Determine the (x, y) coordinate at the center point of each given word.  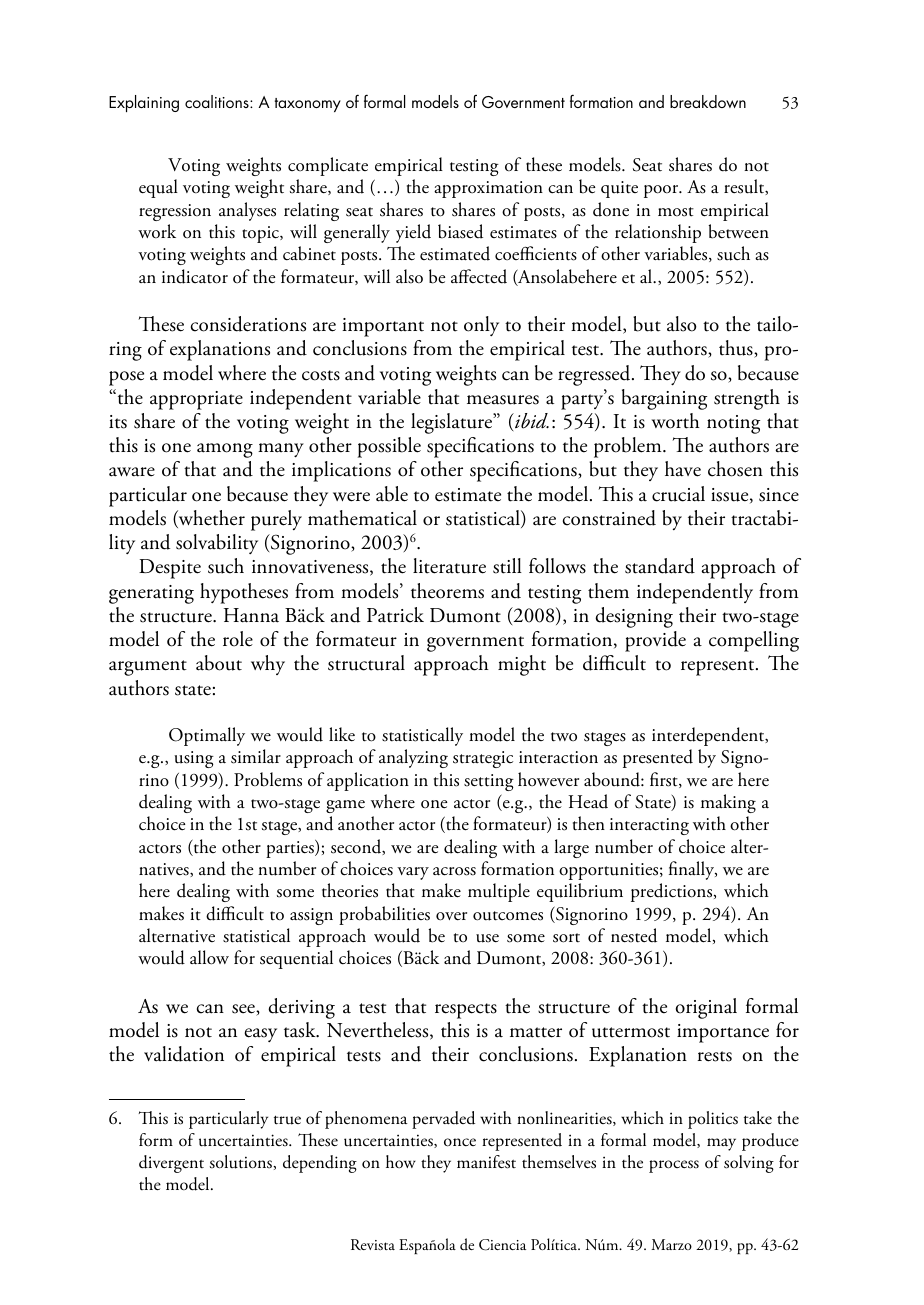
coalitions (218, 101)
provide (655, 641)
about (219, 663)
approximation (488, 189)
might (522, 665)
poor (662, 191)
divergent (171, 1164)
